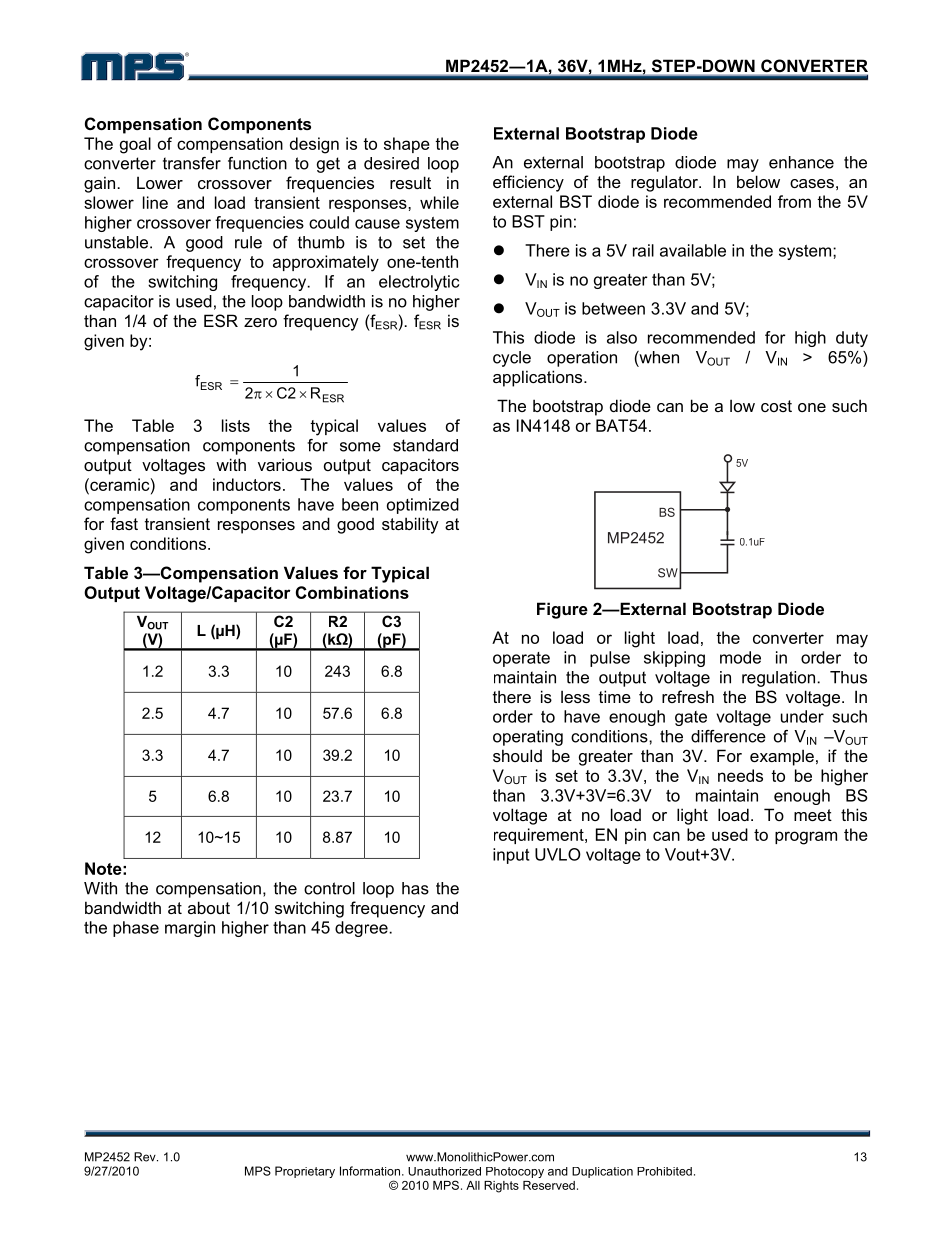  What do you see at coordinates (192, 163) in the page?
I see `transfer` at bounding box center [192, 163].
